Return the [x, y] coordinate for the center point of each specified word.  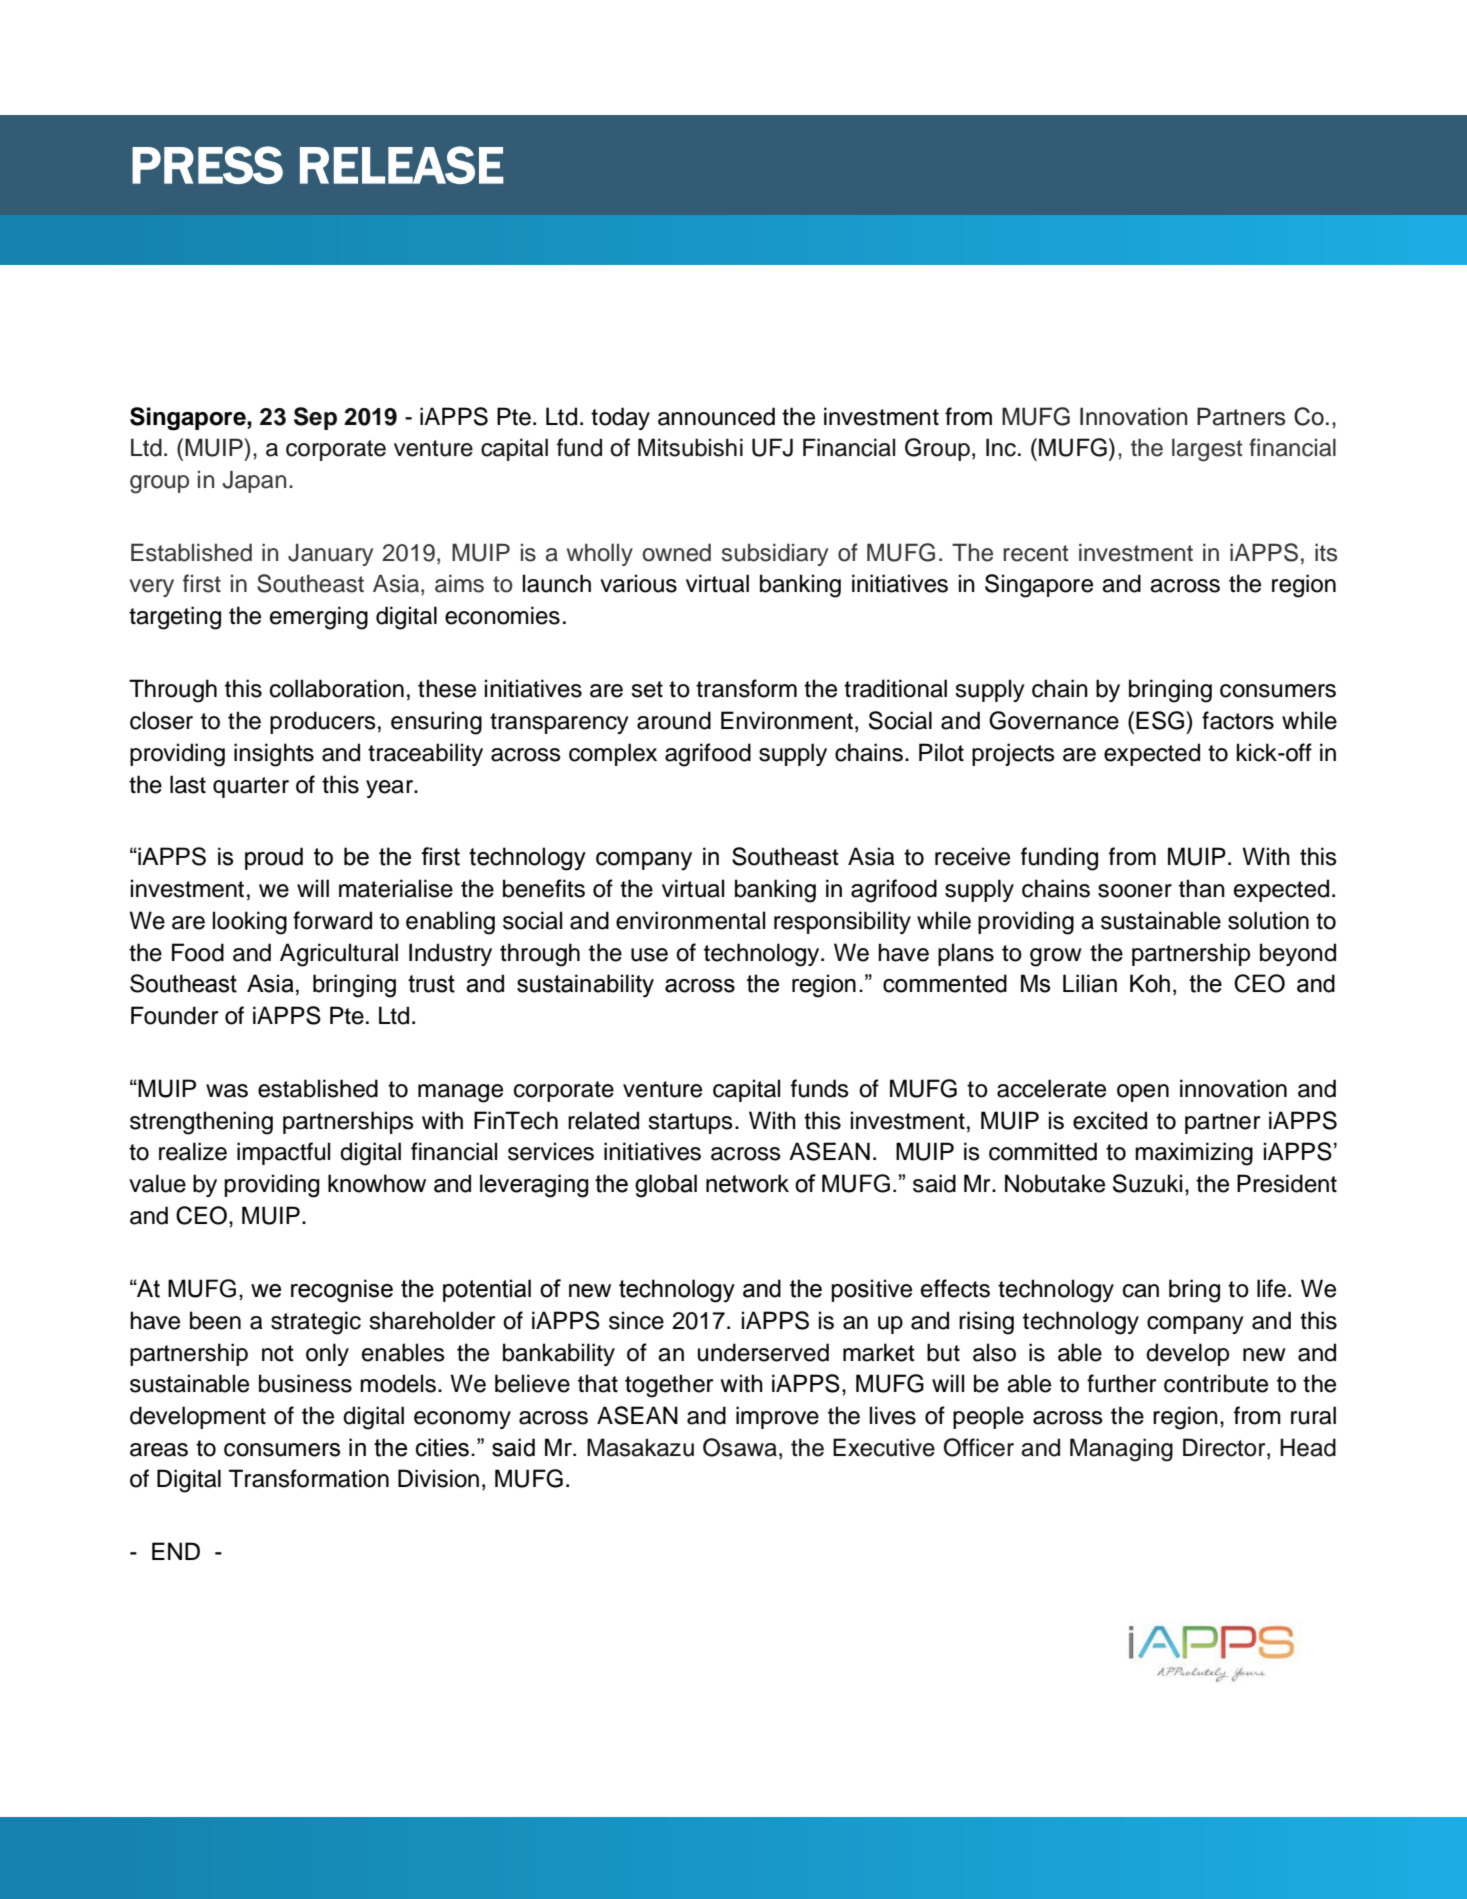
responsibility [842, 922]
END [176, 1551]
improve [777, 1417]
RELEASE [402, 165]
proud [274, 858]
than [1202, 888]
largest [1207, 450]
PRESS [207, 165]
